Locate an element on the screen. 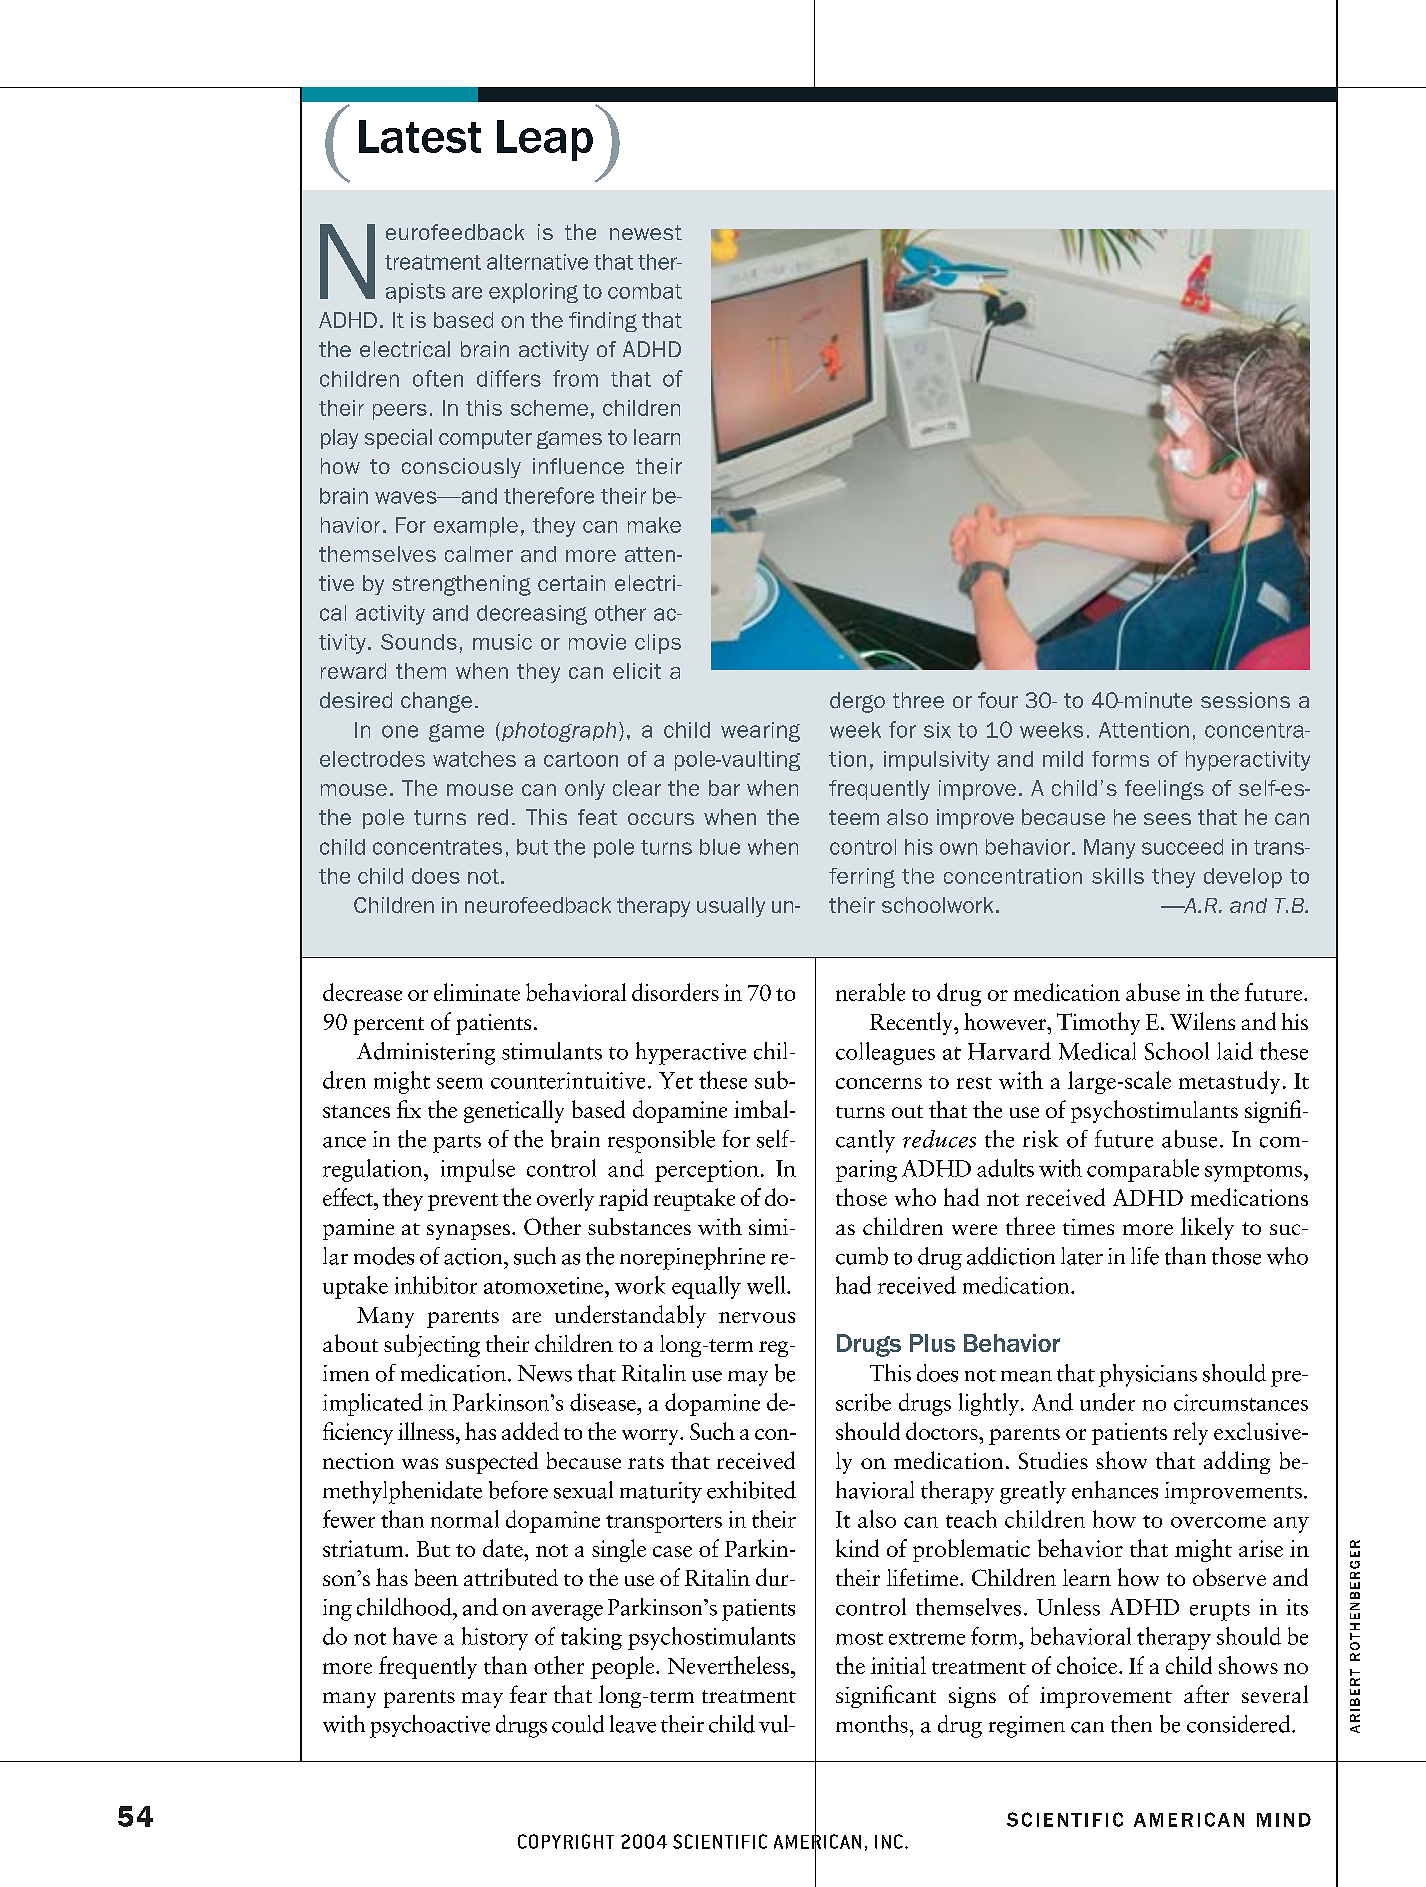 The image size is (1426, 1887). laid is located at coordinates (1235, 1051).
